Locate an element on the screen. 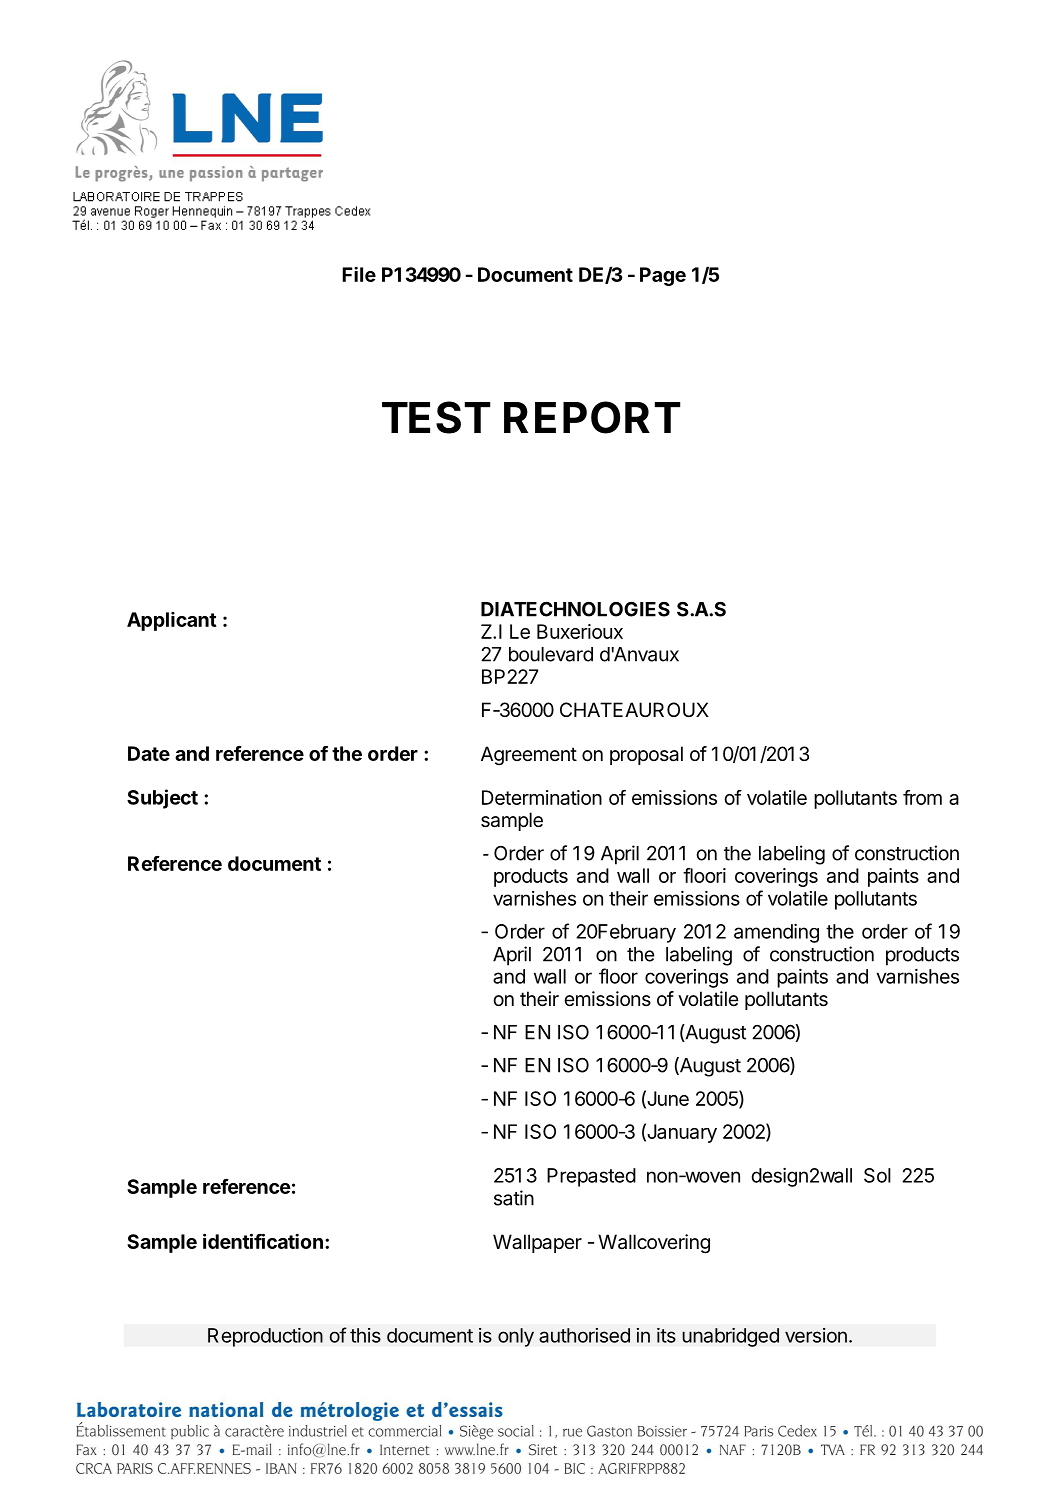 This screenshot has height=1498, width=1059. only is located at coordinates (516, 1337).
